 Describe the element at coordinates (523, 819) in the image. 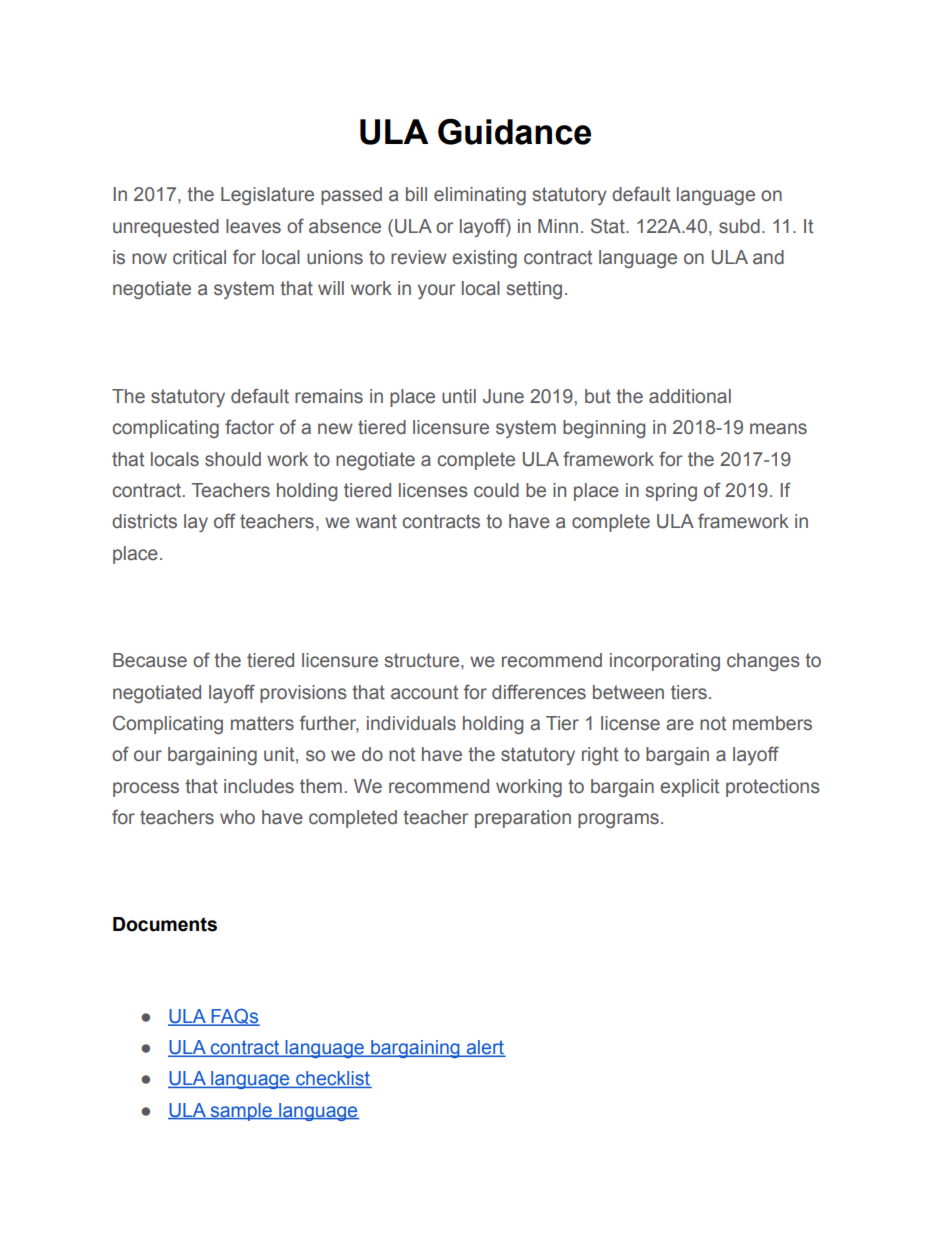

I see `preparation` at that location.
